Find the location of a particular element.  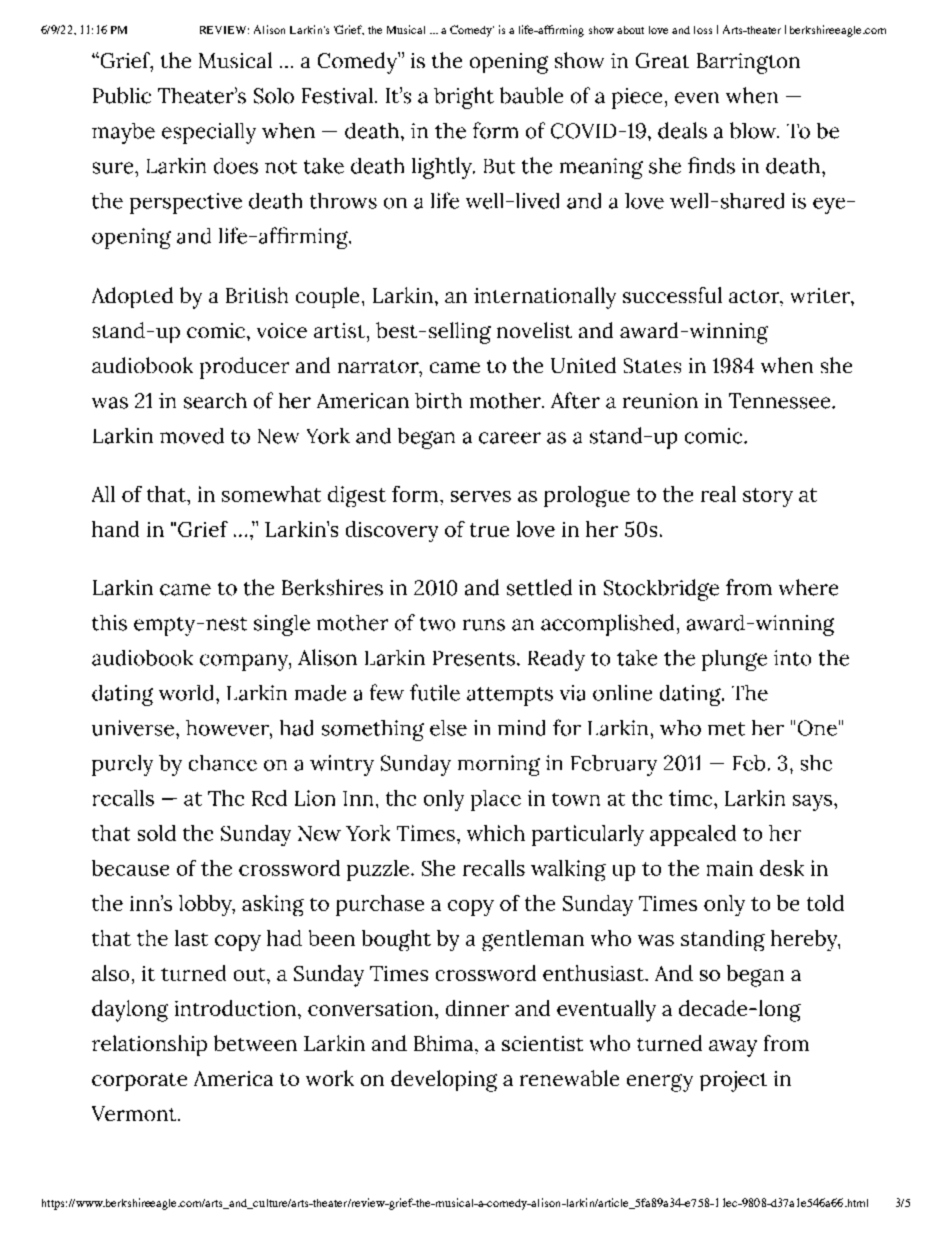

where is located at coordinates (808, 587).
